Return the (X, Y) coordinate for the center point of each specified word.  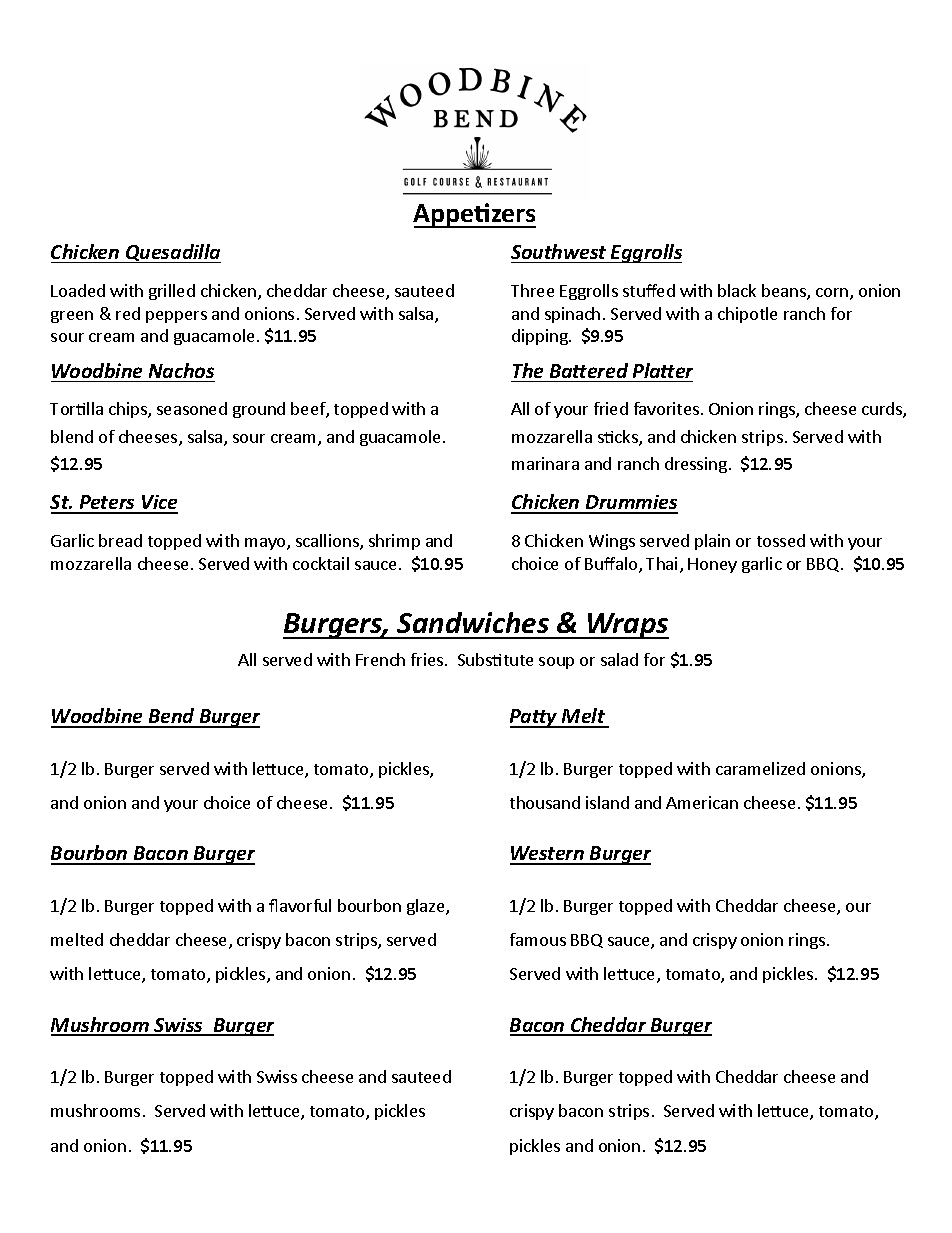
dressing (696, 465)
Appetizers (474, 215)
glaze (427, 907)
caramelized (760, 768)
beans (785, 292)
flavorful (300, 905)
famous (538, 939)
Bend (171, 717)
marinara (545, 463)
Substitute (495, 659)
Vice (159, 504)
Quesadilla (172, 253)
